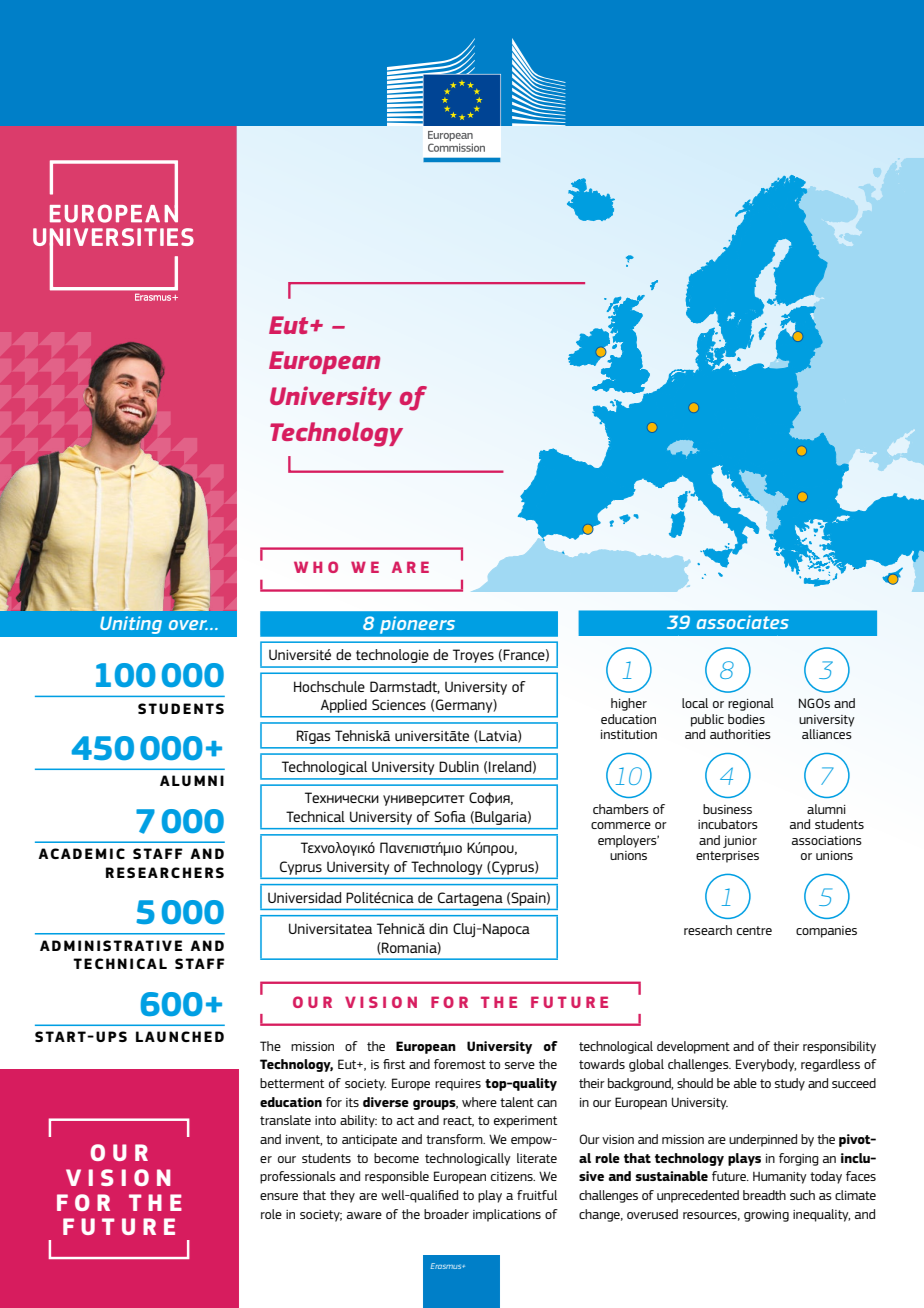  What do you see at coordinates (470, 899) in the image?
I see `Cartagena` at bounding box center [470, 899].
